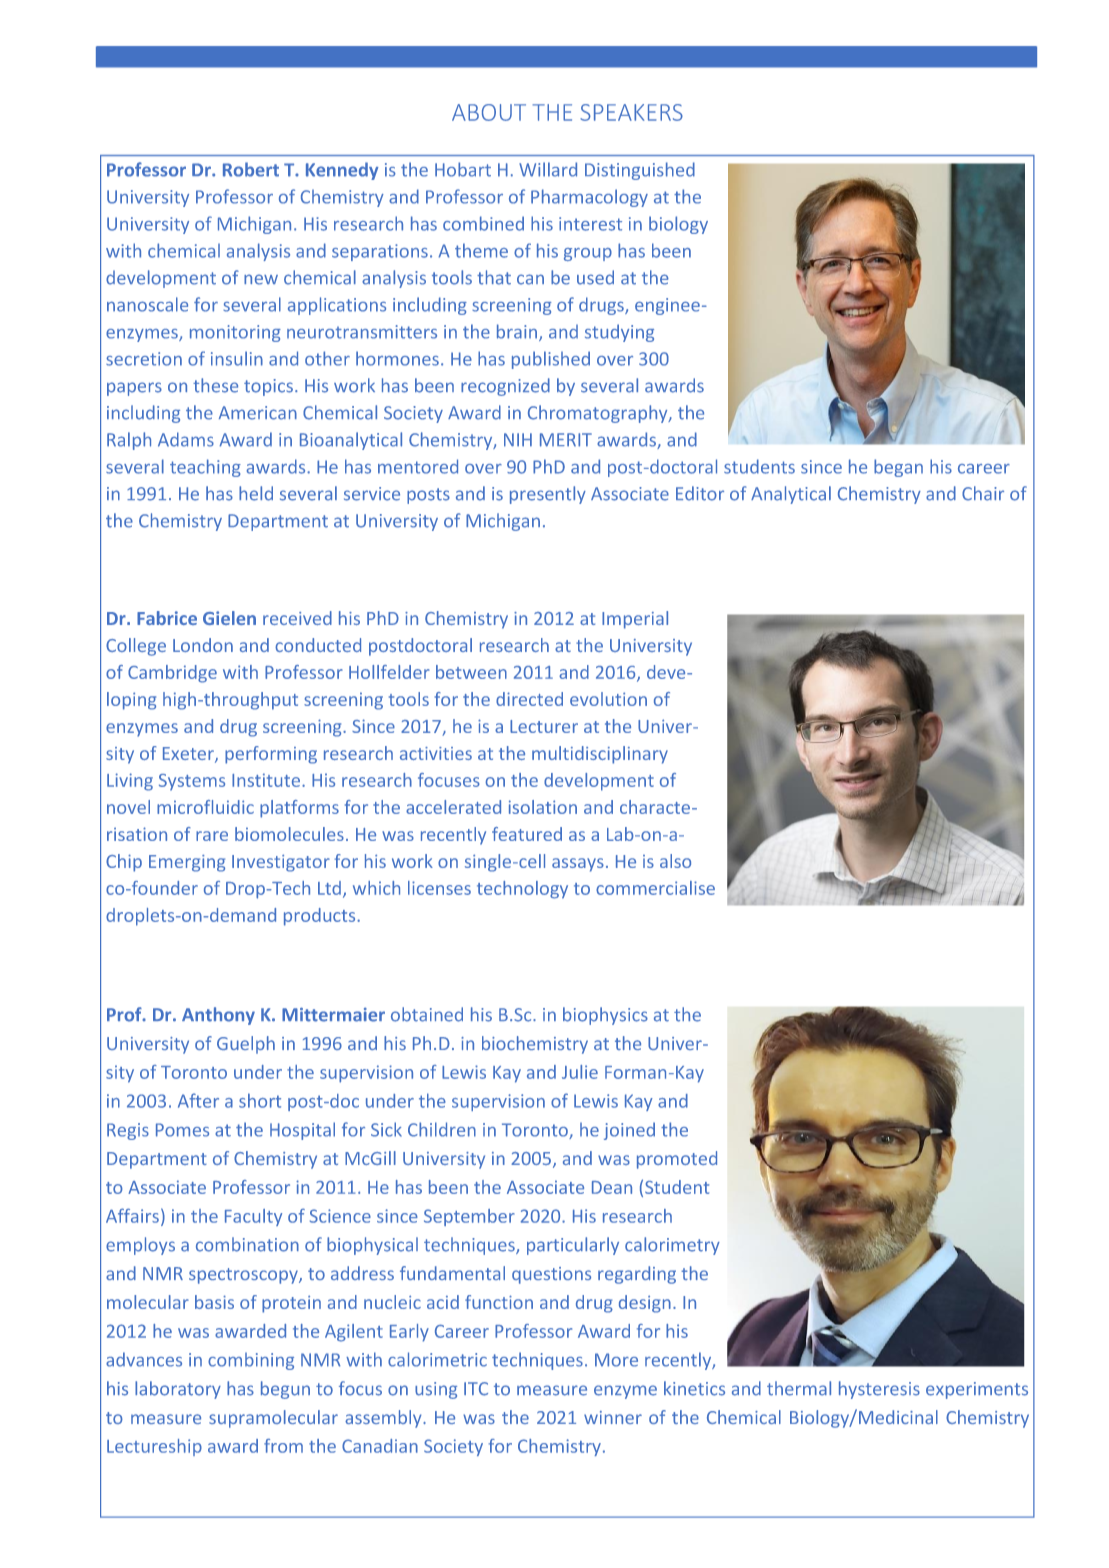 The image size is (1109, 1568). What do you see at coordinates (260, 1100) in the screenshot?
I see `short` at bounding box center [260, 1100].
